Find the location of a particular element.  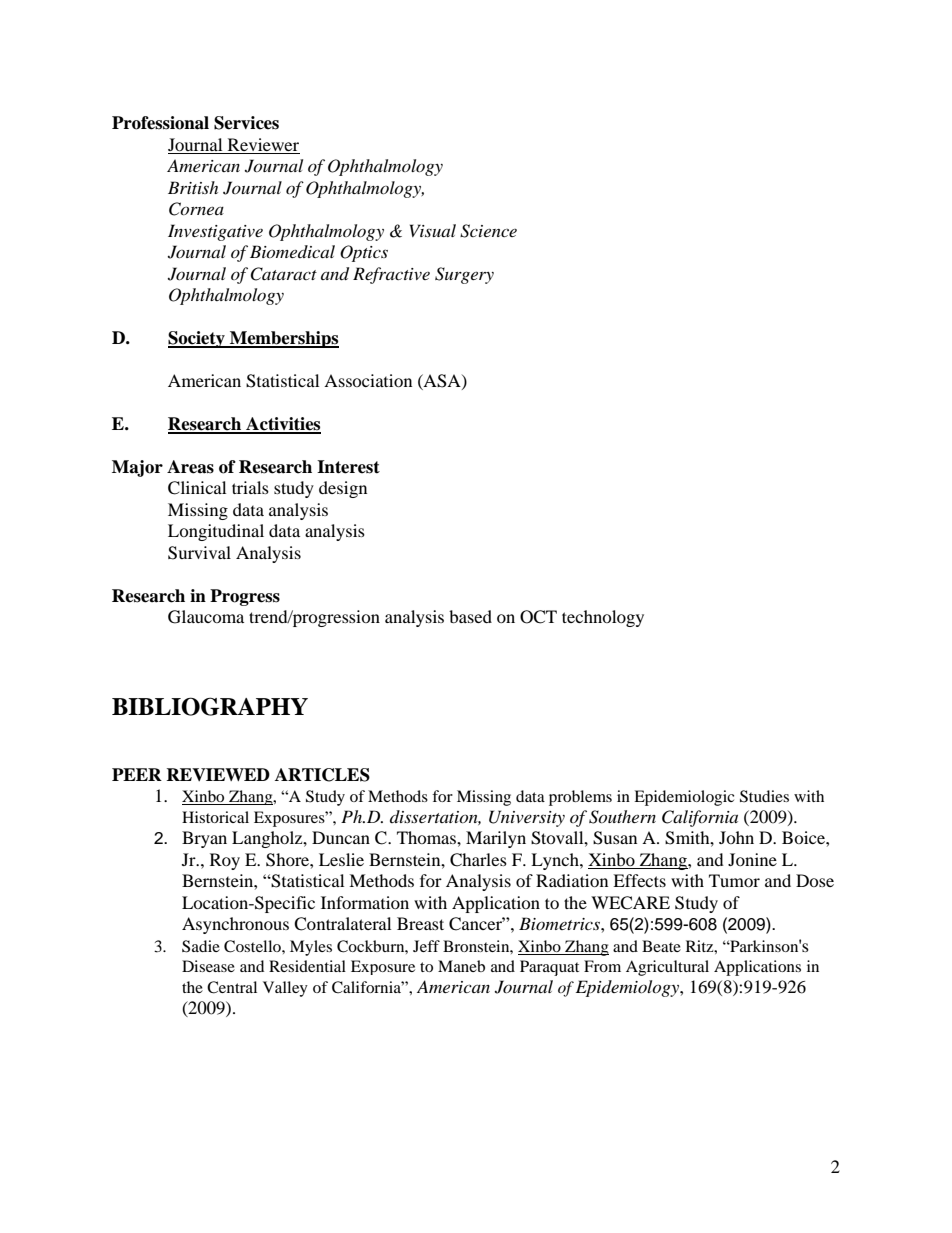

Science is located at coordinates (488, 231).
